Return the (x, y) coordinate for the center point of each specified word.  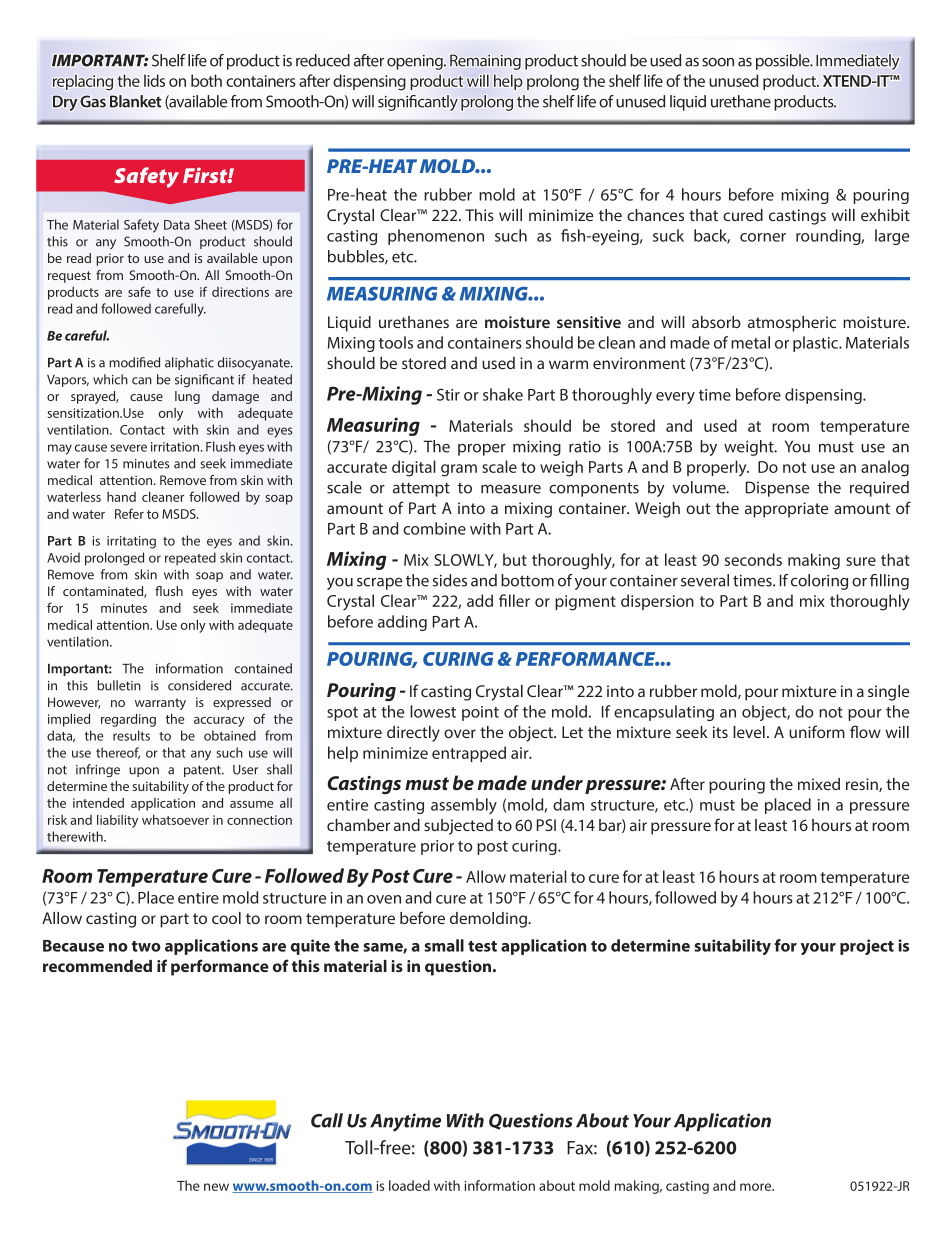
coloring (819, 582)
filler (514, 600)
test (482, 946)
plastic (817, 344)
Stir (448, 395)
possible (784, 62)
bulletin (119, 685)
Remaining (485, 62)
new (216, 1187)
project (867, 947)
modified (134, 362)
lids (154, 80)
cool (226, 918)
